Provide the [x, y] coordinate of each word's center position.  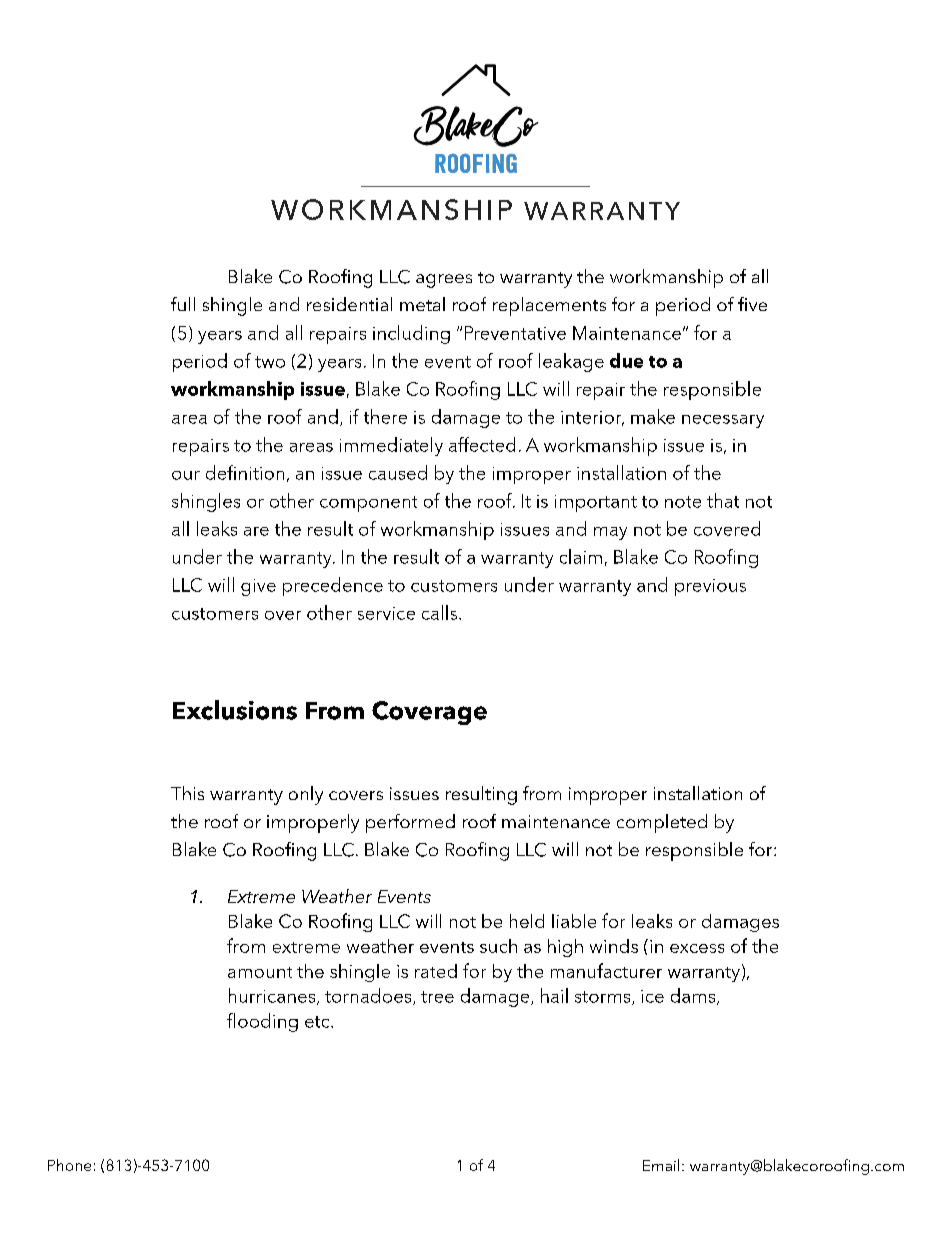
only [306, 795]
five [752, 304]
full [183, 304]
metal [422, 304]
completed [662, 823]
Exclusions [235, 710]
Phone [69, 1165]
